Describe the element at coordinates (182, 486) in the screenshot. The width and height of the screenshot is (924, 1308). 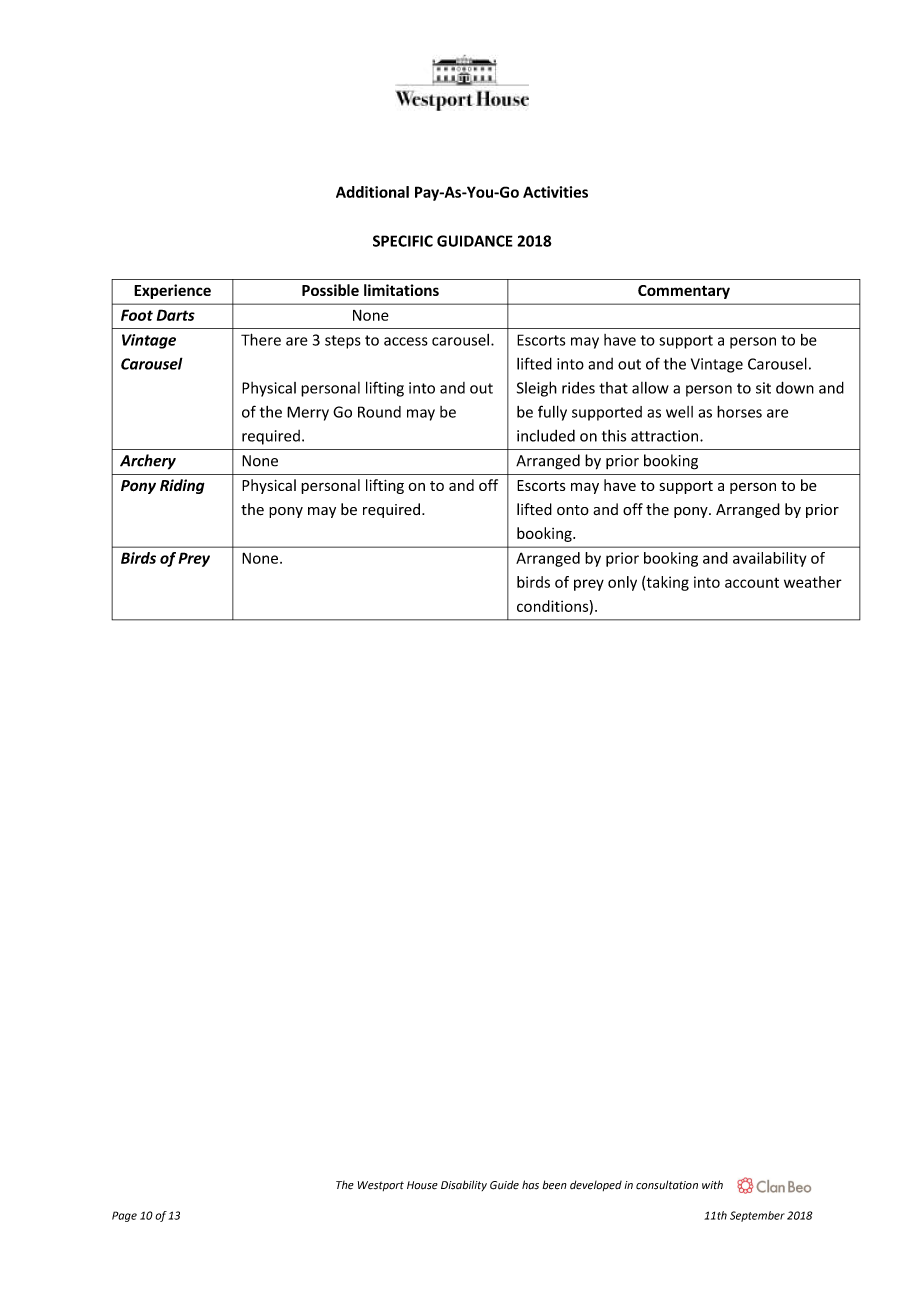
I see `Riding` at that location.
